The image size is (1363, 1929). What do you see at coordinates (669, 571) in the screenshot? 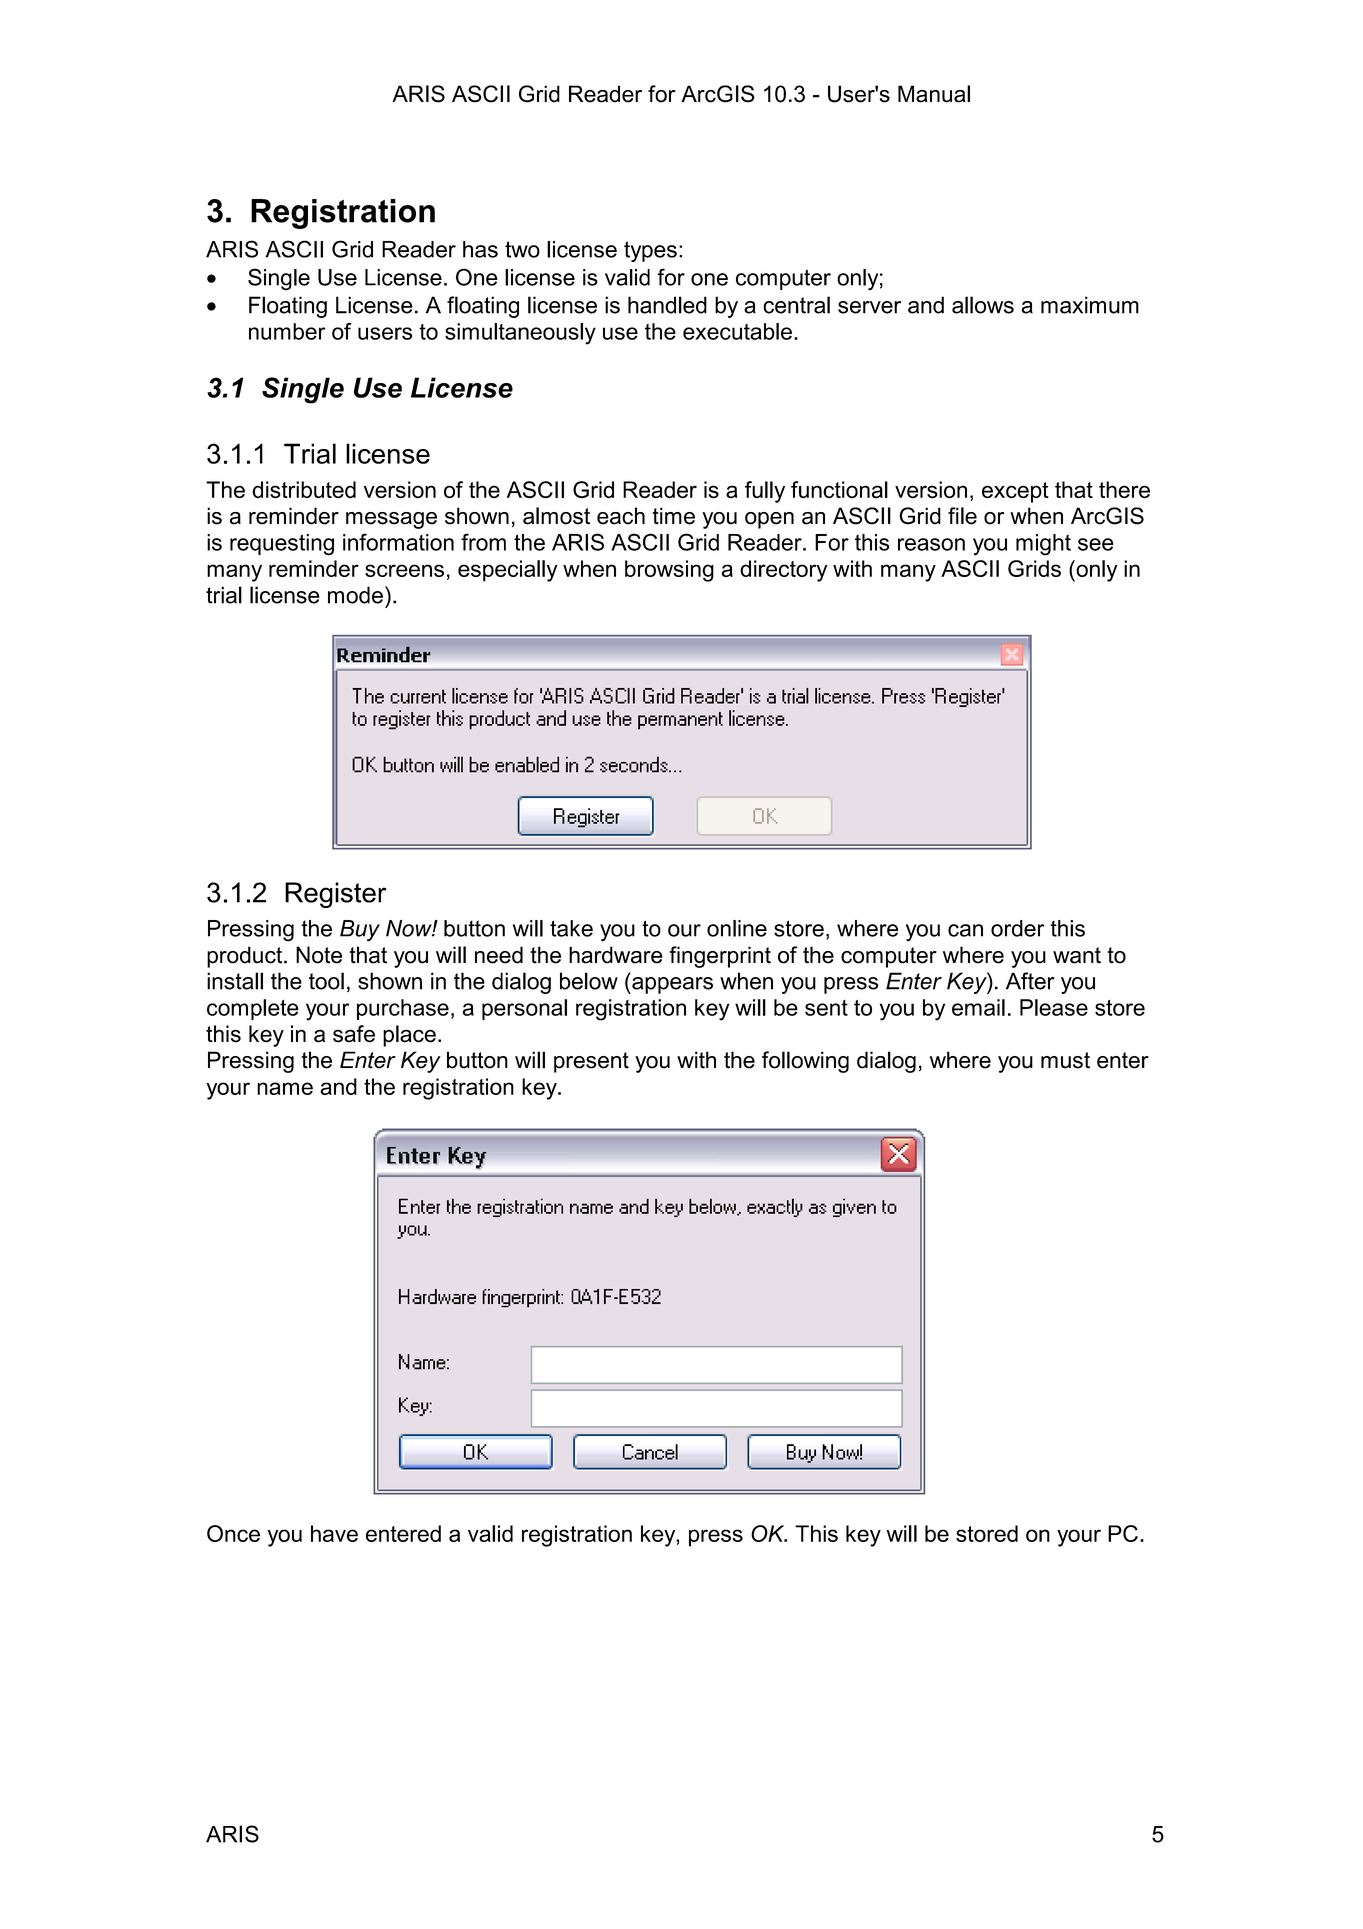
I see `browsing` at bounding box center [669, 571].
